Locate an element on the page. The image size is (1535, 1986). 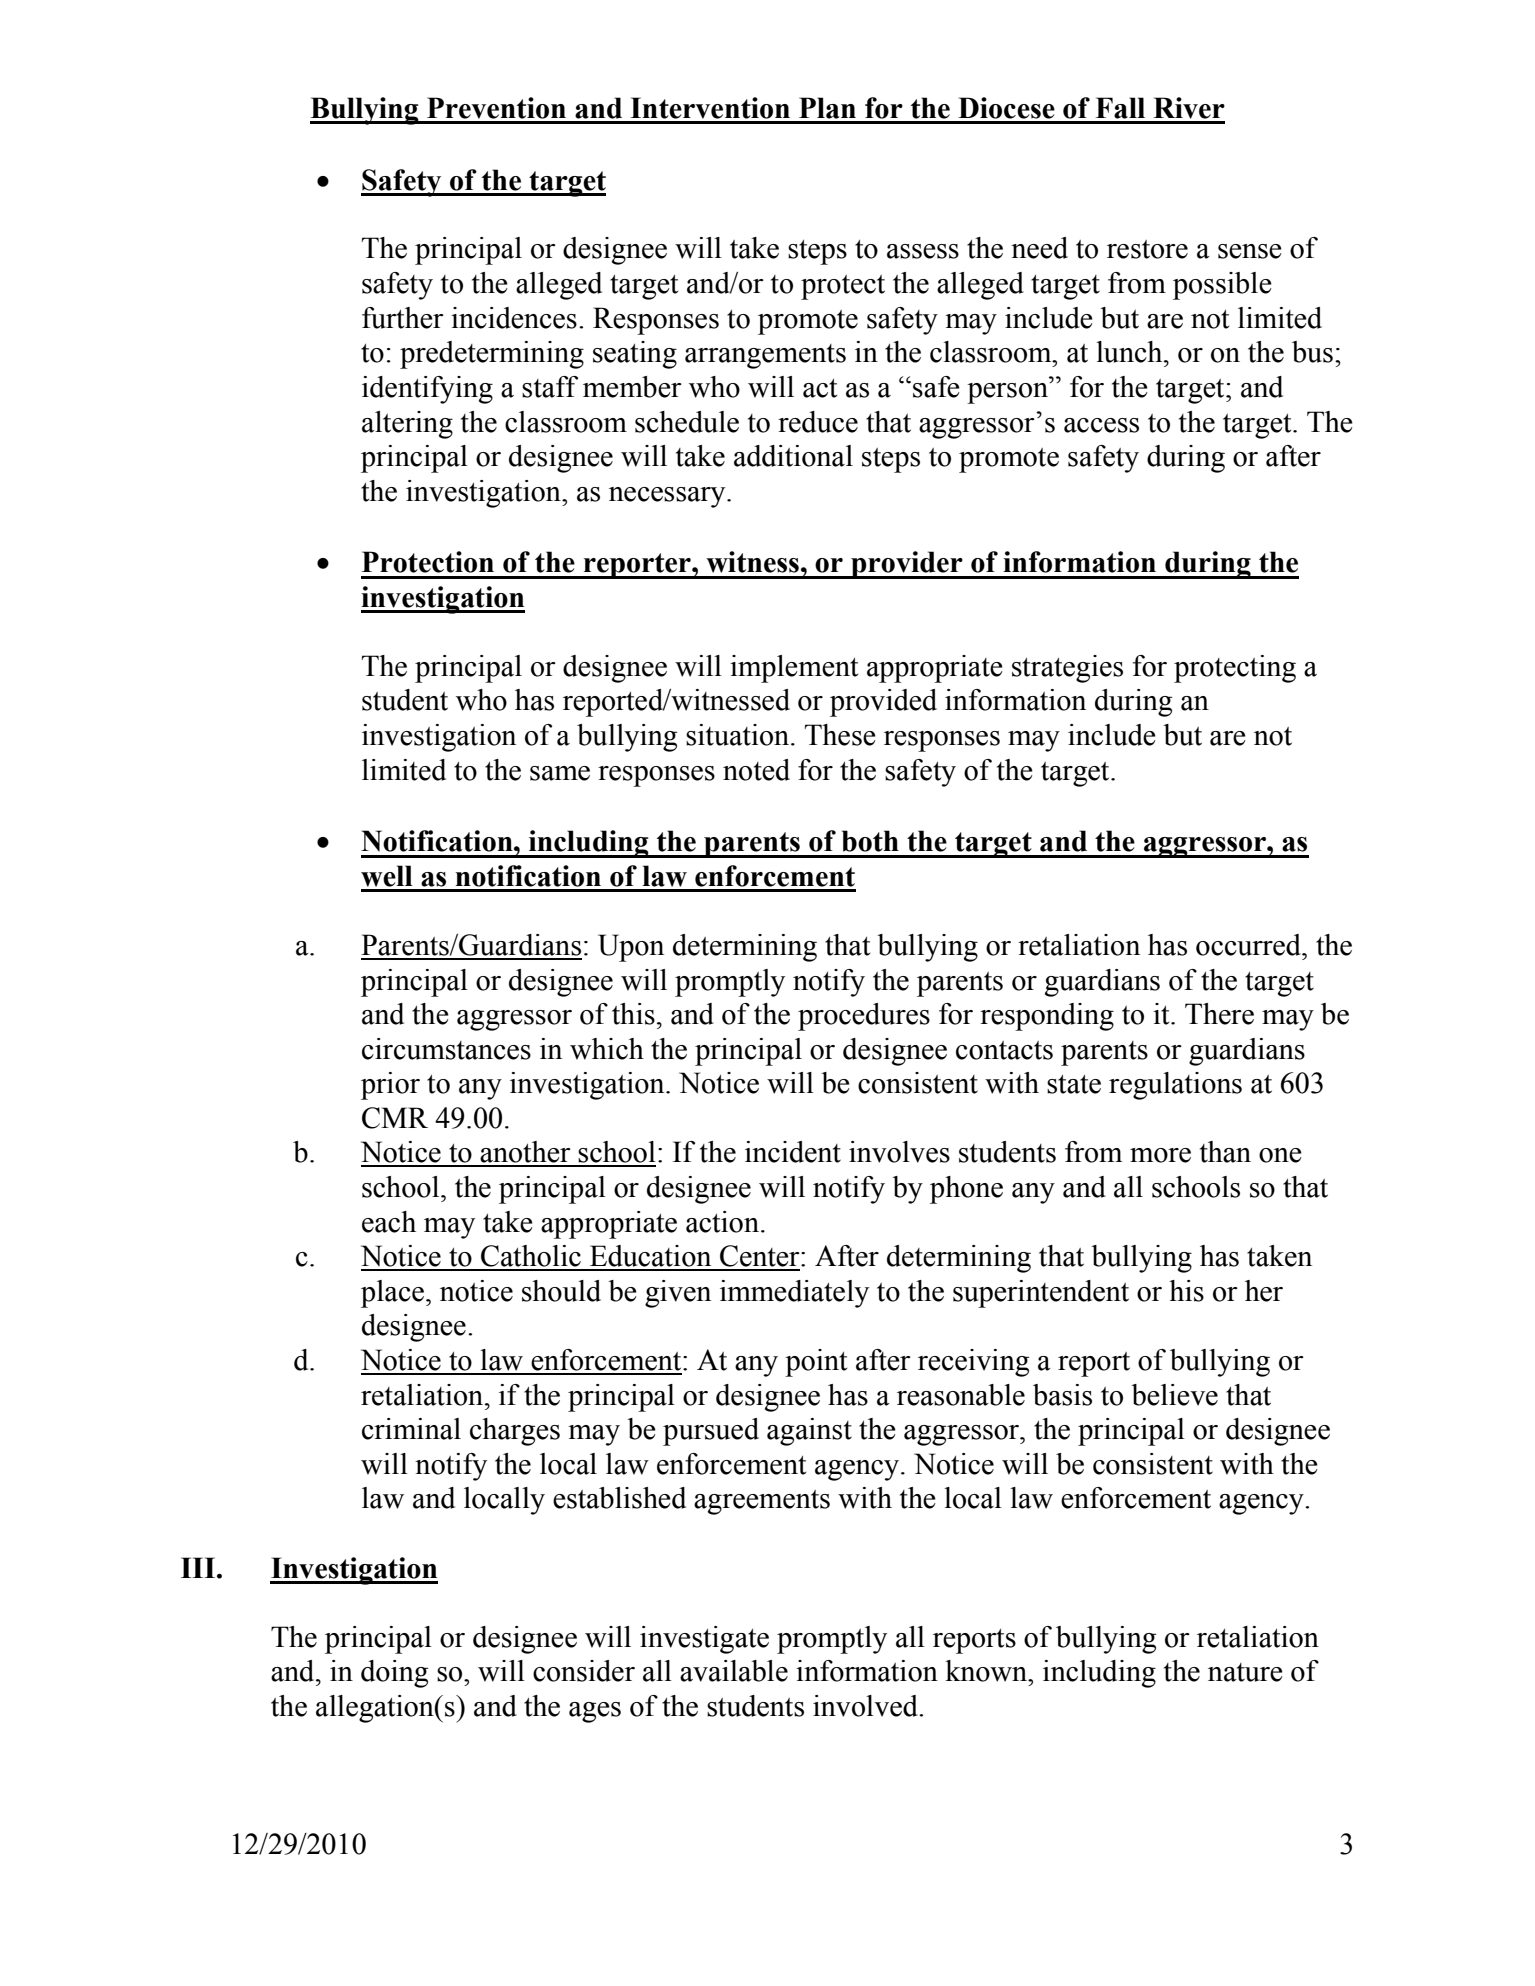
than is located at coordinates (1225, 1152).
